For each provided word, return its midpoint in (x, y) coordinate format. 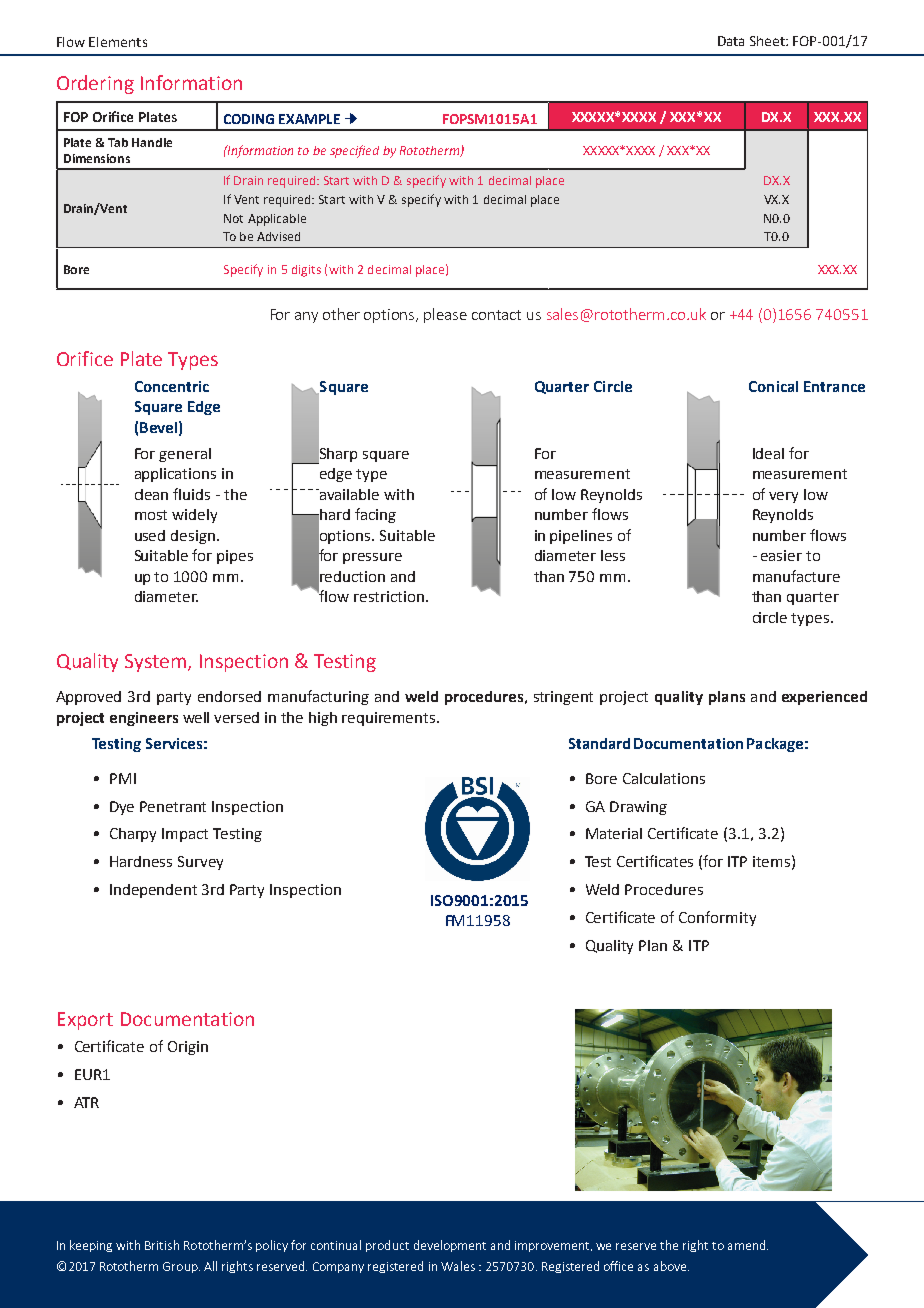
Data (731, 41)
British (162, 1245)
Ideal (768, 453)
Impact (185, 835)
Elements (118, 42)
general (185, 455)
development (450, 1246)
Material (614, 833)
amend (748, 1245)
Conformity (717, 918)
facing (375, 515)
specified (354, 151)
